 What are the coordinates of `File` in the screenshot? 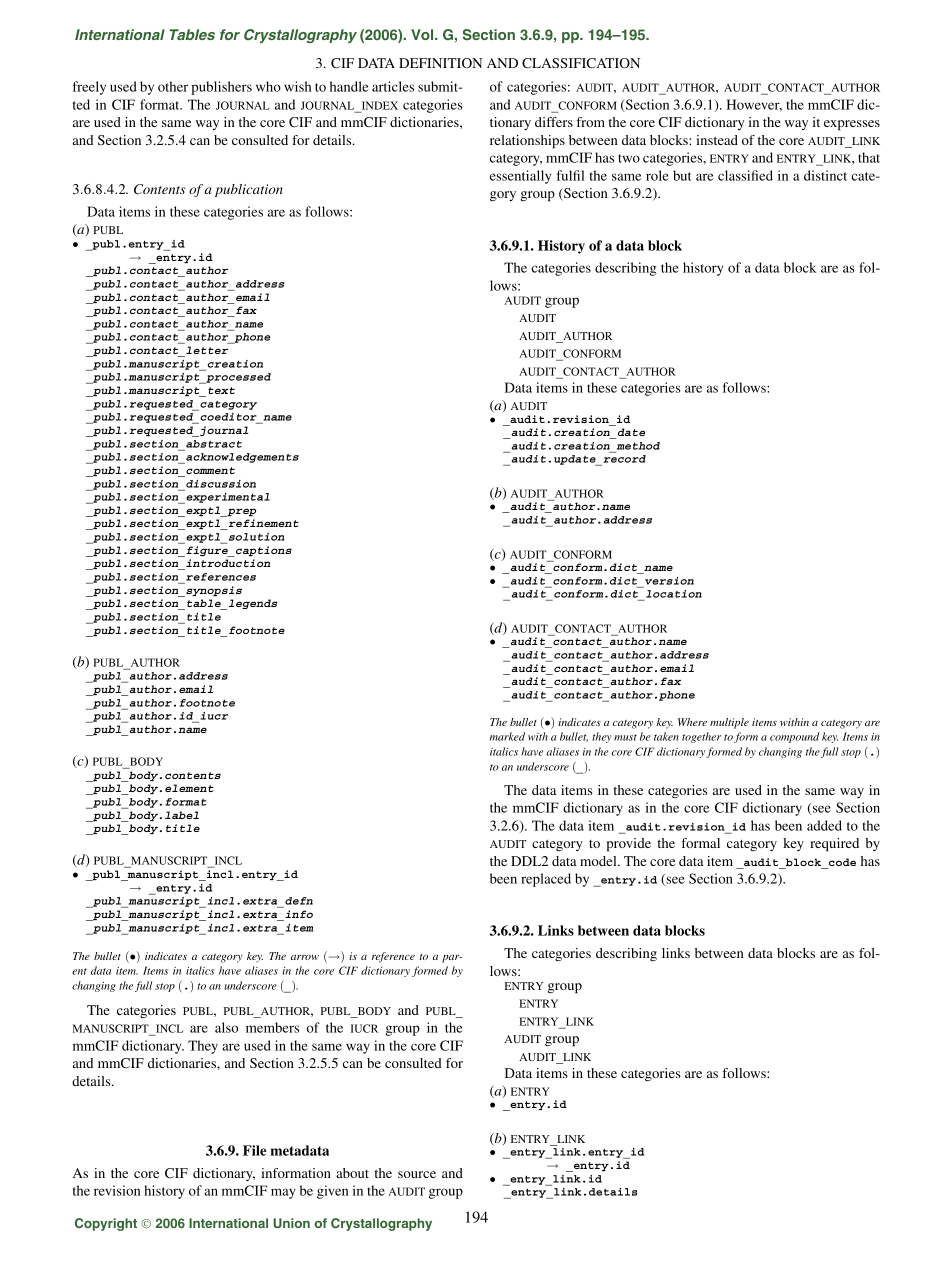 It's located at (254, 1150).
